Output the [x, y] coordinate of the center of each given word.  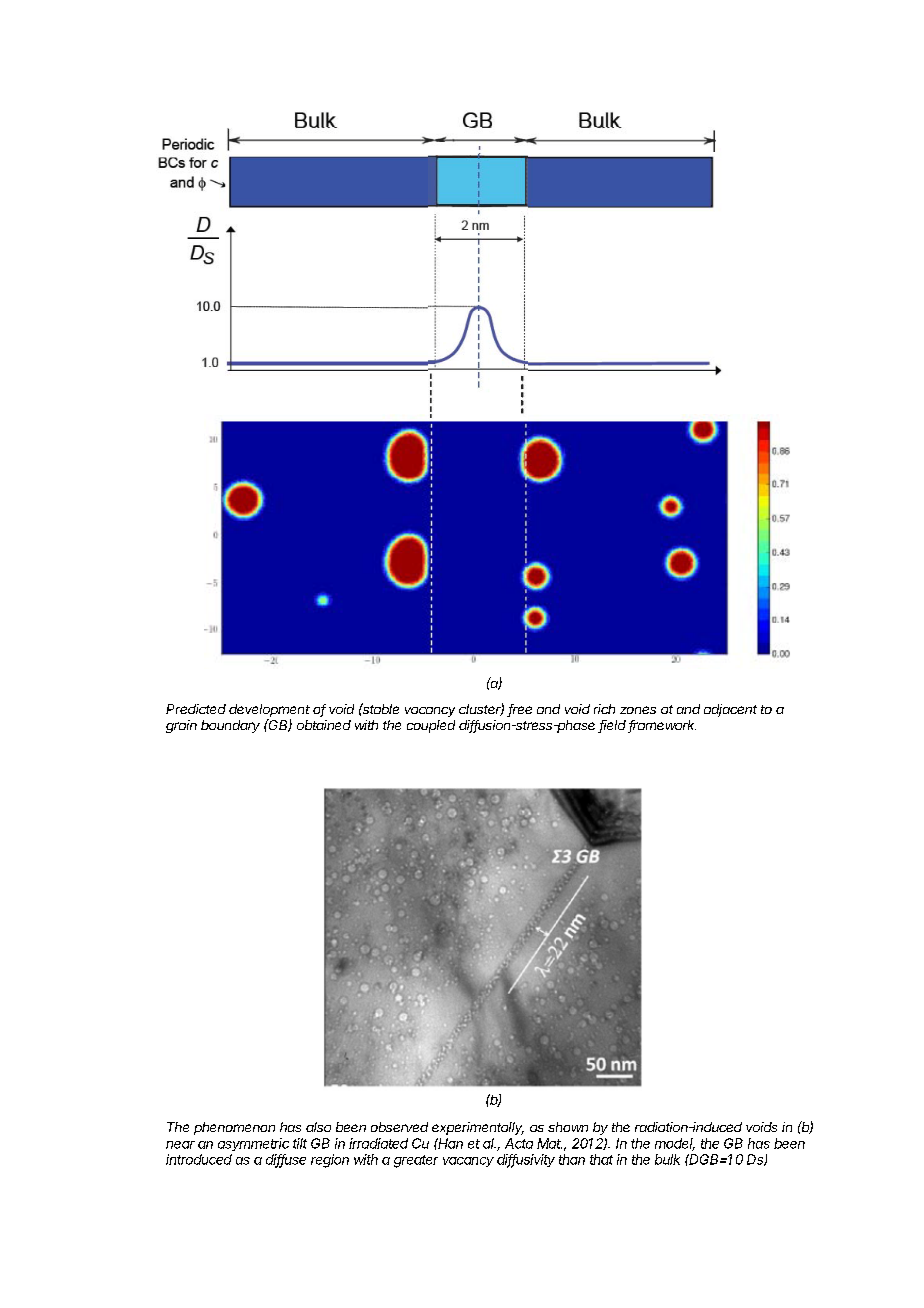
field [613, 726]
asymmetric [253, 1144]
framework [662, 726]
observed [399, 1127]
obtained [324, 725]
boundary [230, 726]
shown [568, 1127]
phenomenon [234, 1128]
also [318, 1127]
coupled [431, 726]
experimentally [478, 1128]
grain [181, 726]
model [675, 1144]
